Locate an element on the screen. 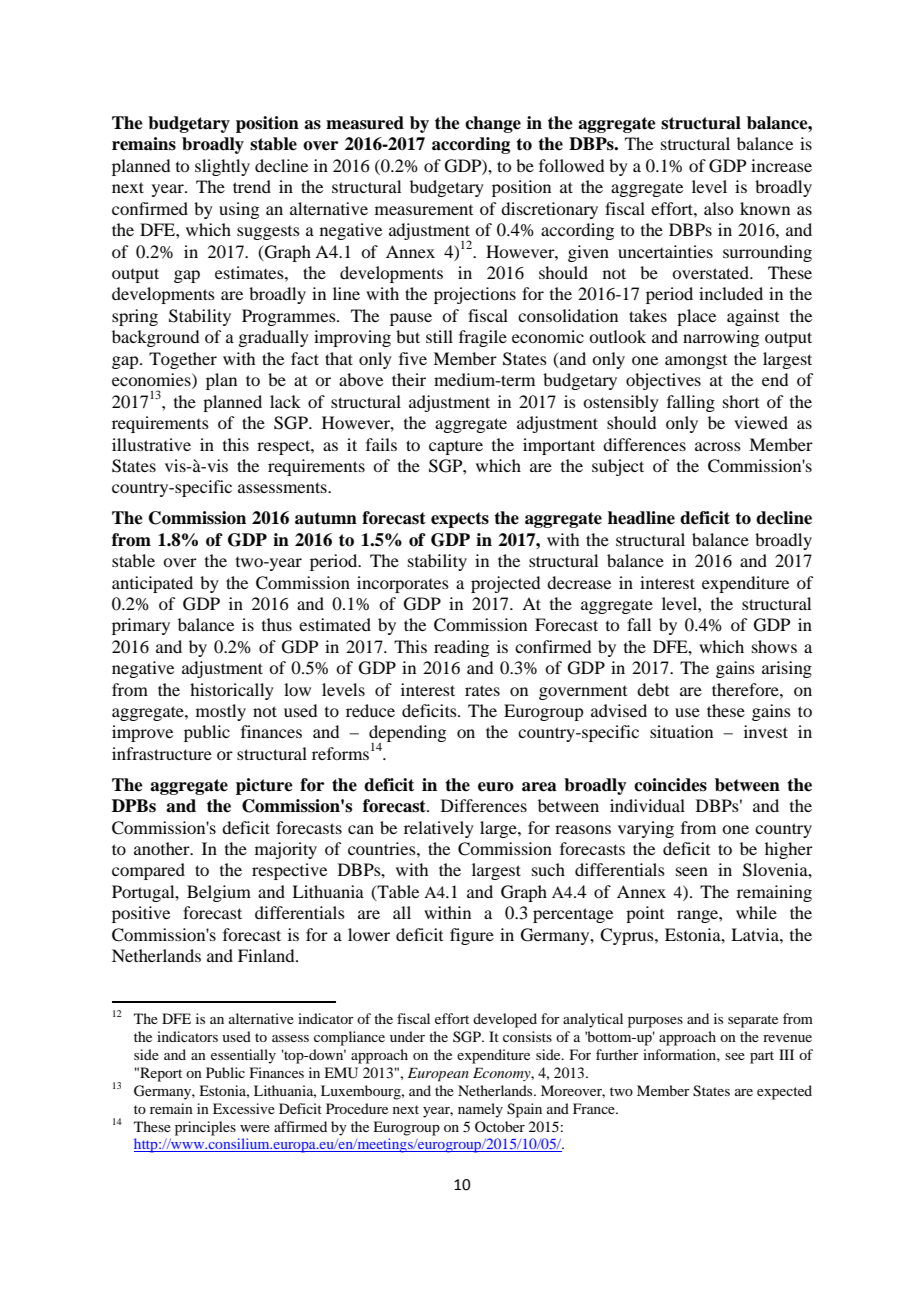 The width and height of the screenshot is (924, 1308). across is located at coordinates (718, 446).
